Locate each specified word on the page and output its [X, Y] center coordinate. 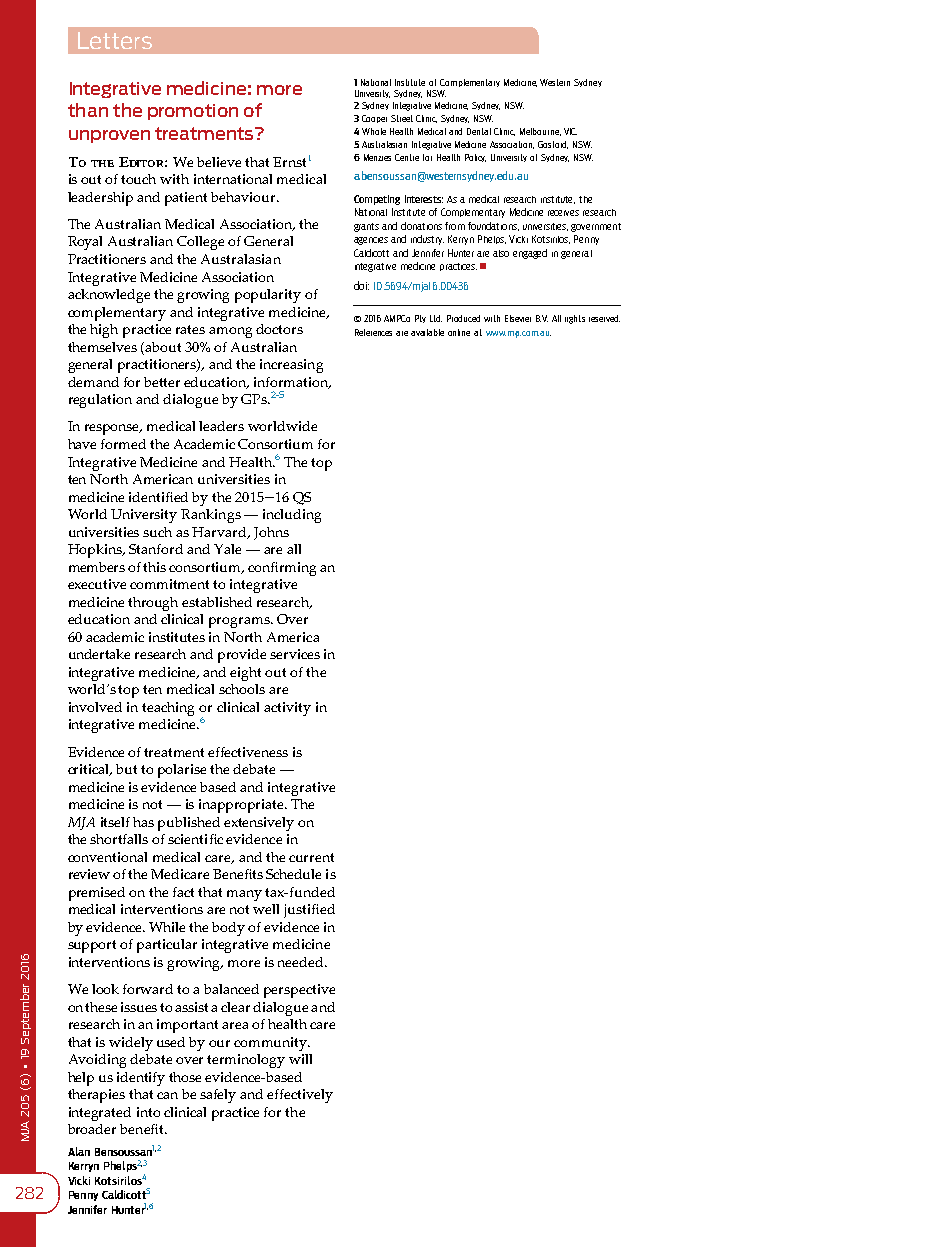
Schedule [293, 874]
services [295, 654]
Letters [115, 40]
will [300, 1059]
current [311, 857]
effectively [300, 1096]
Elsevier [518, 318]
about [163, 347]
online [459, 332]
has [143, 822]
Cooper [374, 119]
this [154, 567]
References [373, 332]
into [148, 1112]
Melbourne [540, 132]
